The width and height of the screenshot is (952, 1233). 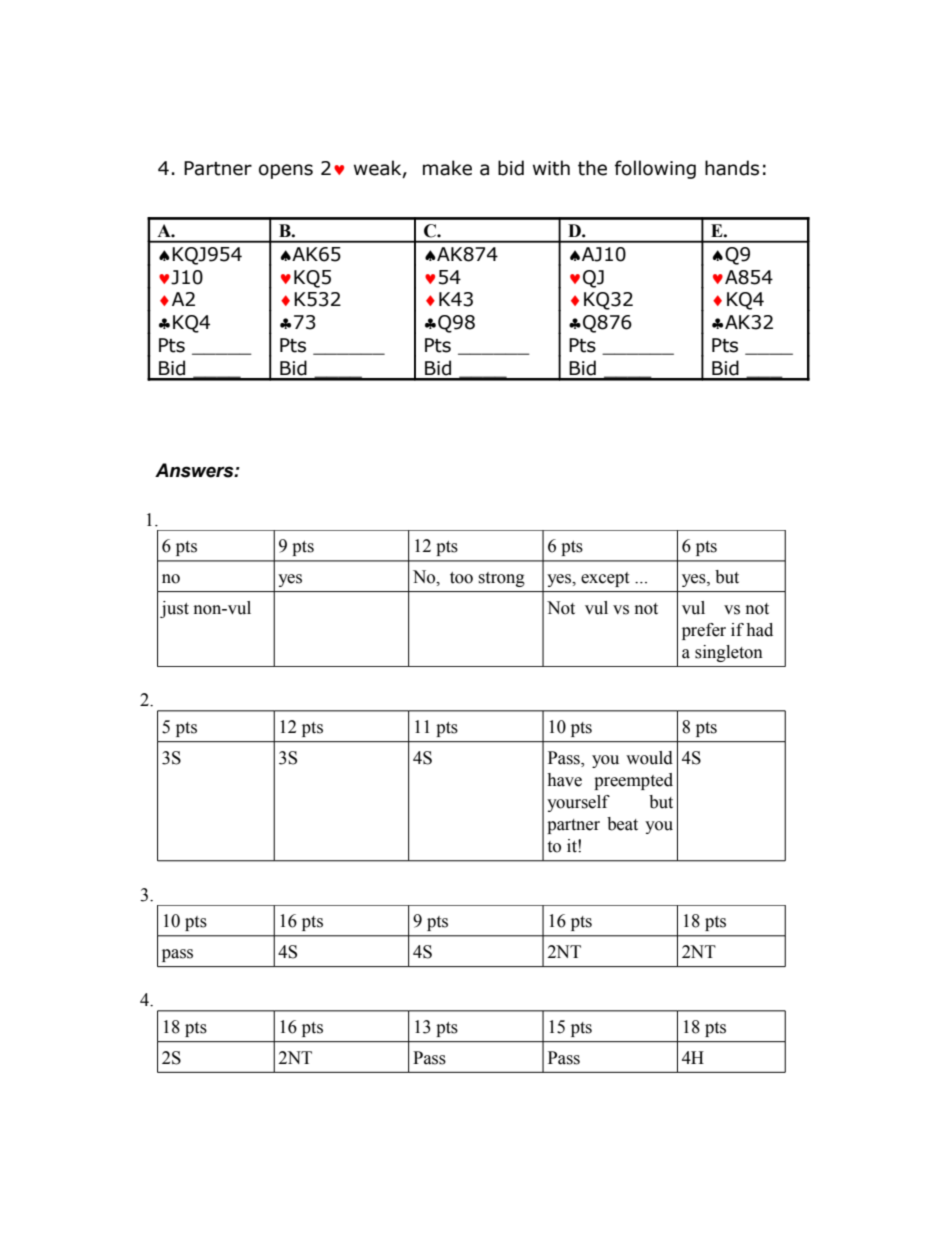 What do you see at coordinates (564, 780) in the screenshot?
I see `have` at bounding box center [564, 780].
